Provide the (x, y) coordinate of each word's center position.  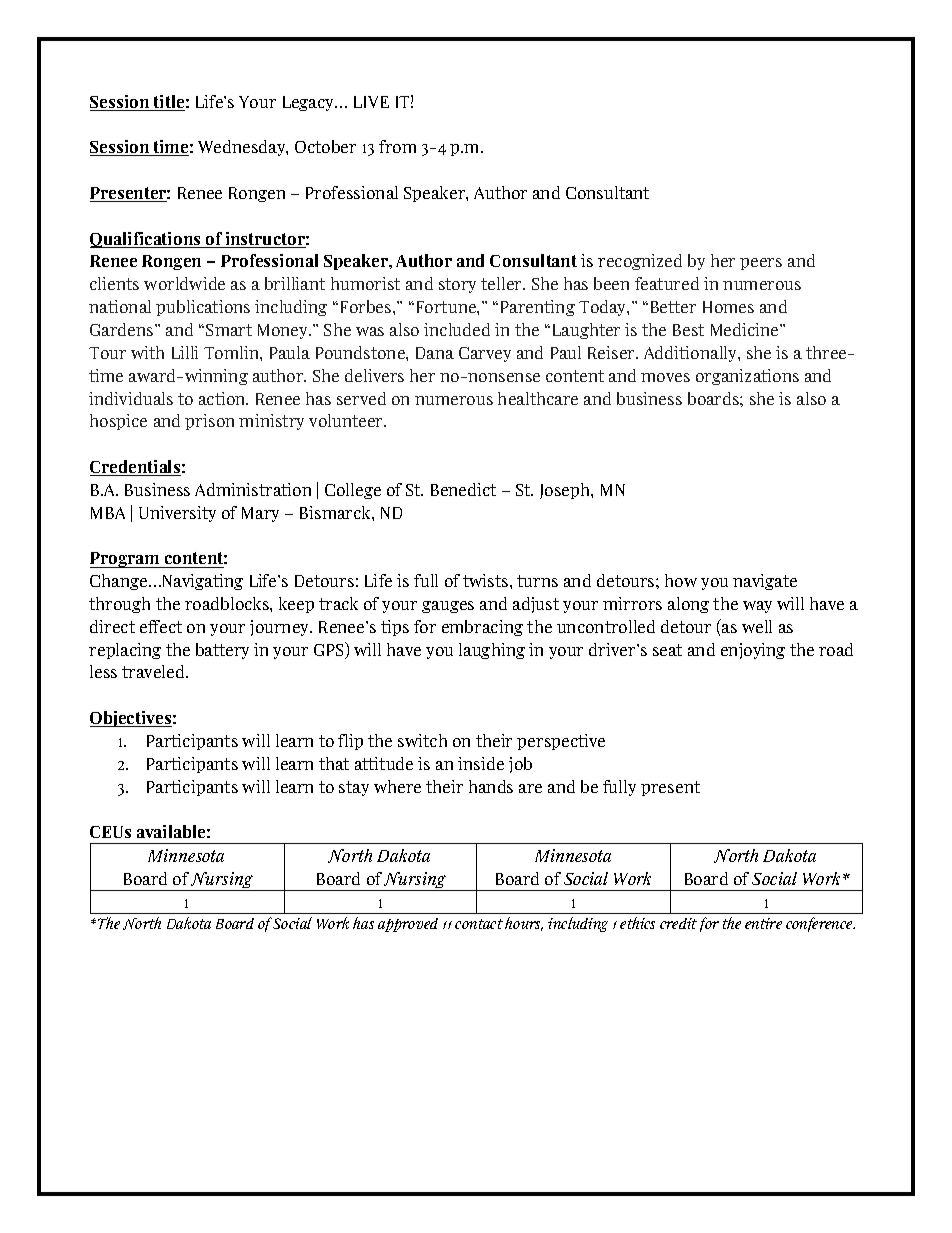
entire (763, 923)
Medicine (746, 329)
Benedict (463, 489)
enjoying (753, 651)
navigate (765, 582)
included (457, 329)
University (177, 514)
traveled (155, 671)
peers (761, 264)
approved (408, 925)
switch (422, 740)
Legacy (310, 103)
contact (479, 924)
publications (203, 308)
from (397, 146)
